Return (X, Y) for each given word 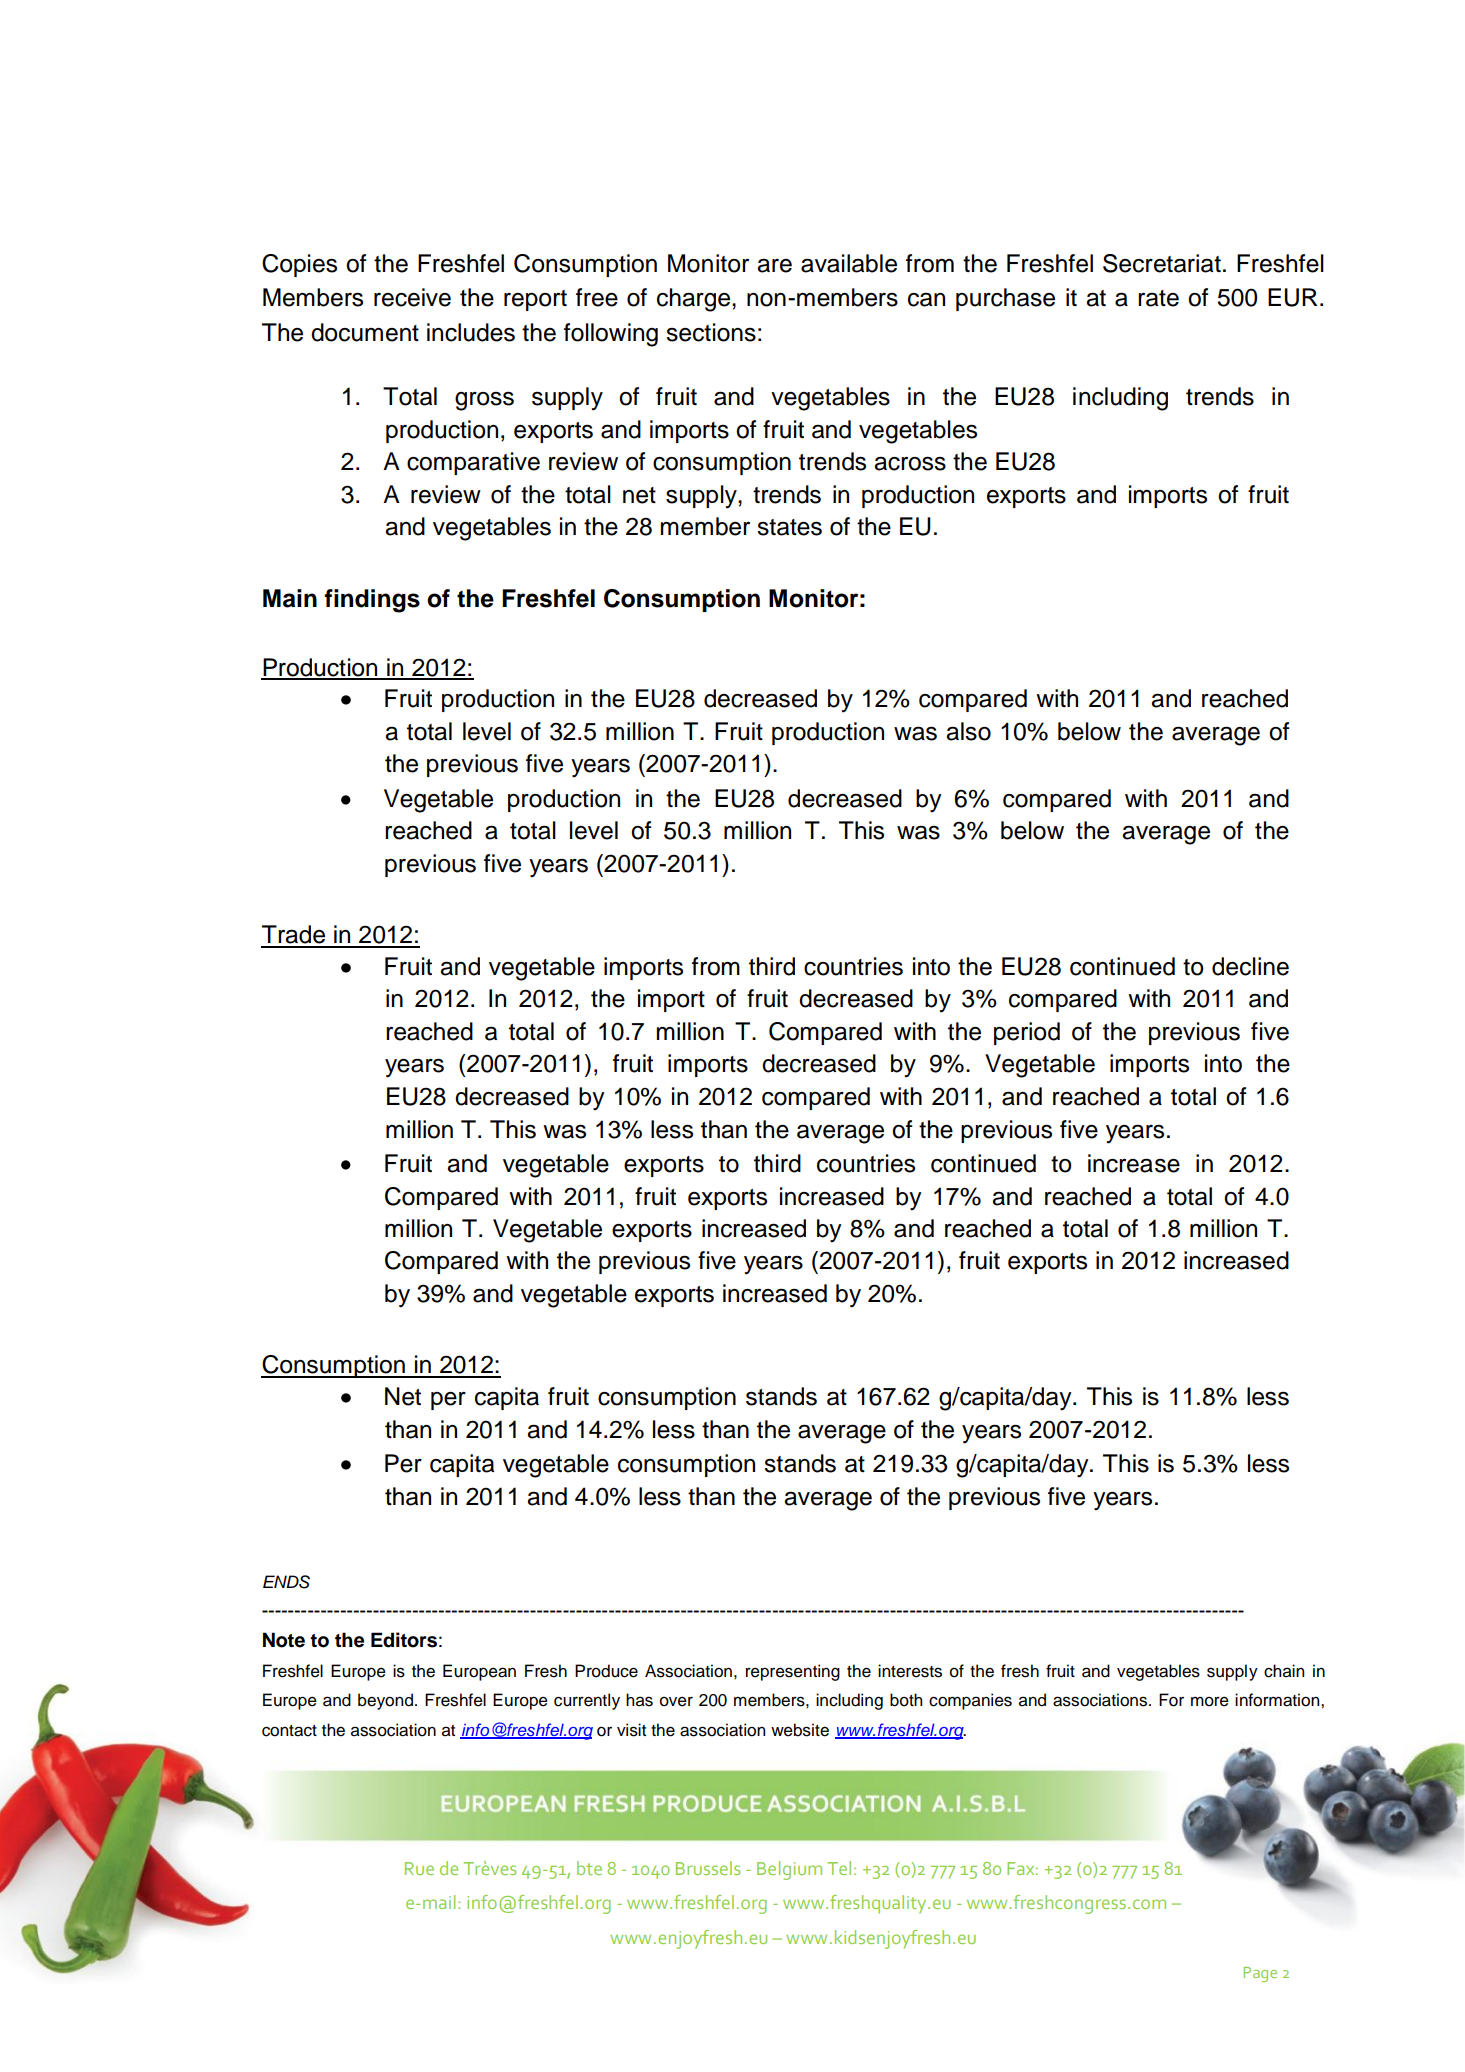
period (1027, 1033)
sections (711, 332)
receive (412, 297)
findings (372, 601)
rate (1158, 298)
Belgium (789, 1870)
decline (1250, 966)
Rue (419, 1868)
